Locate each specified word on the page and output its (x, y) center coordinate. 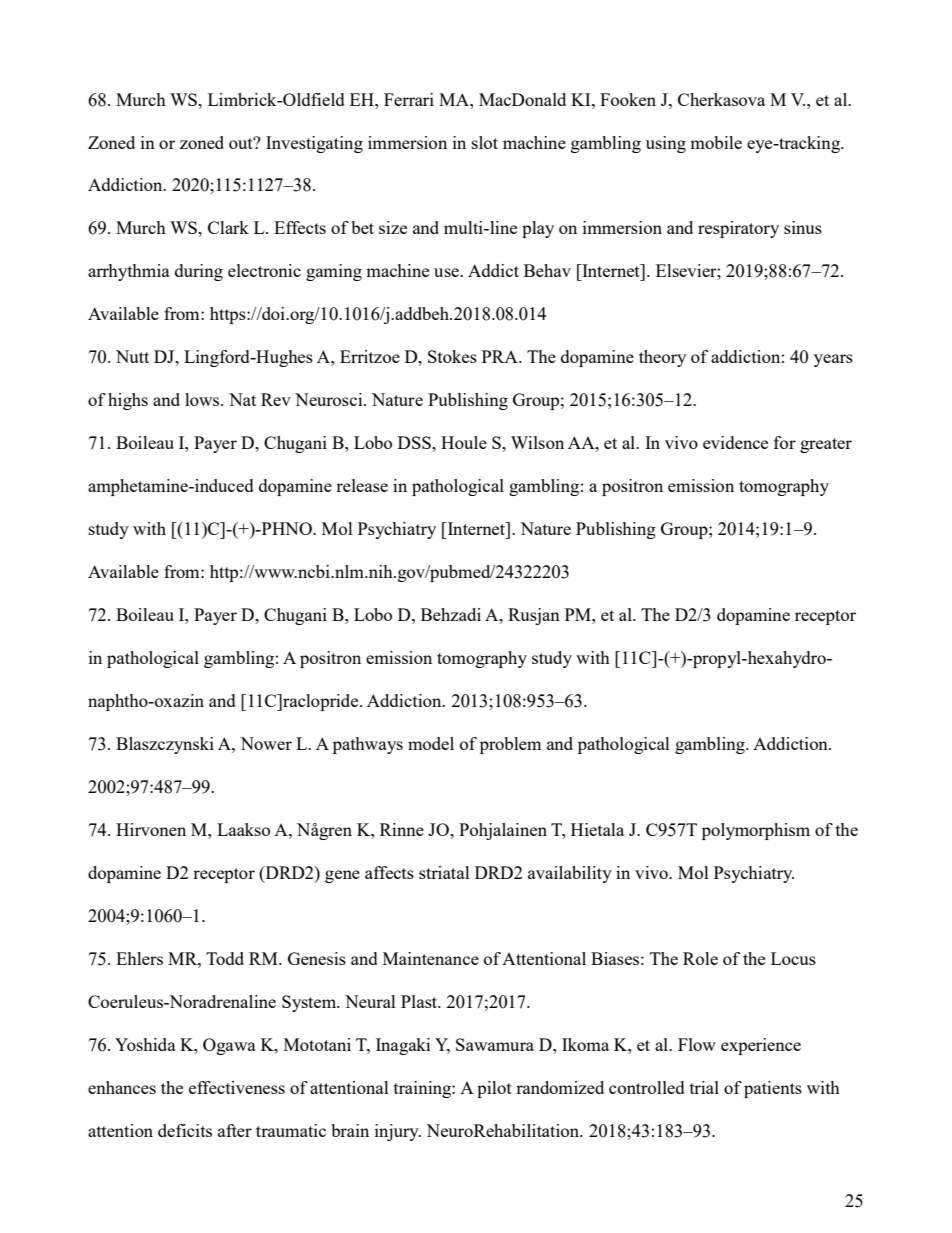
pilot (494, 1089)
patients (773, 1089)
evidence (735, 442)
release (362, 485)
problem (510, 745)
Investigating (314, 144)
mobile (716, 142)
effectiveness (237, 1087)
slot (485, 142)
